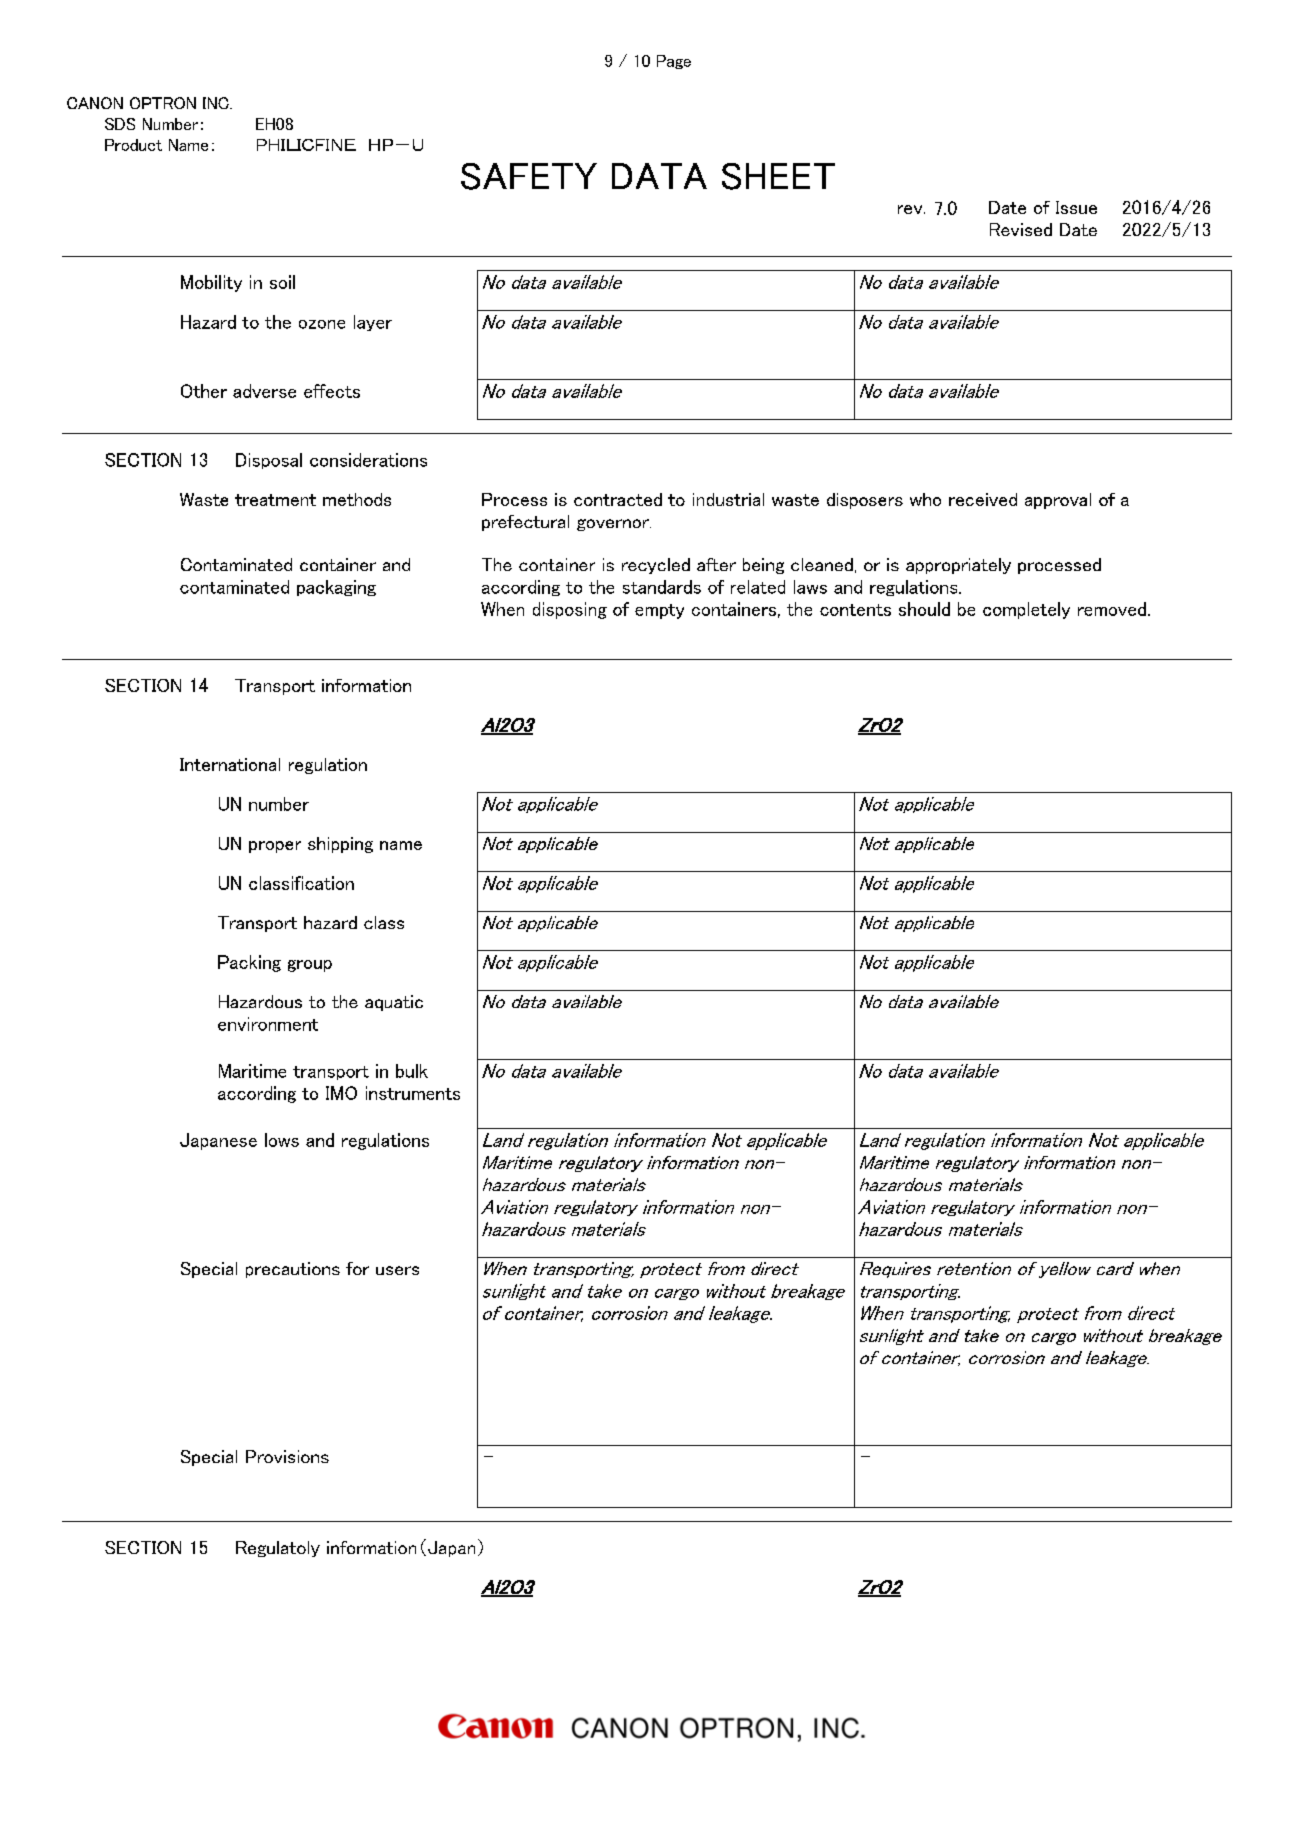 Image resolution: width=1298 pixels, height=1835 pixels. What do you see at coordinates (614, 525) in the screenshot?
I see `governor` at bounding box center [614, 525].
